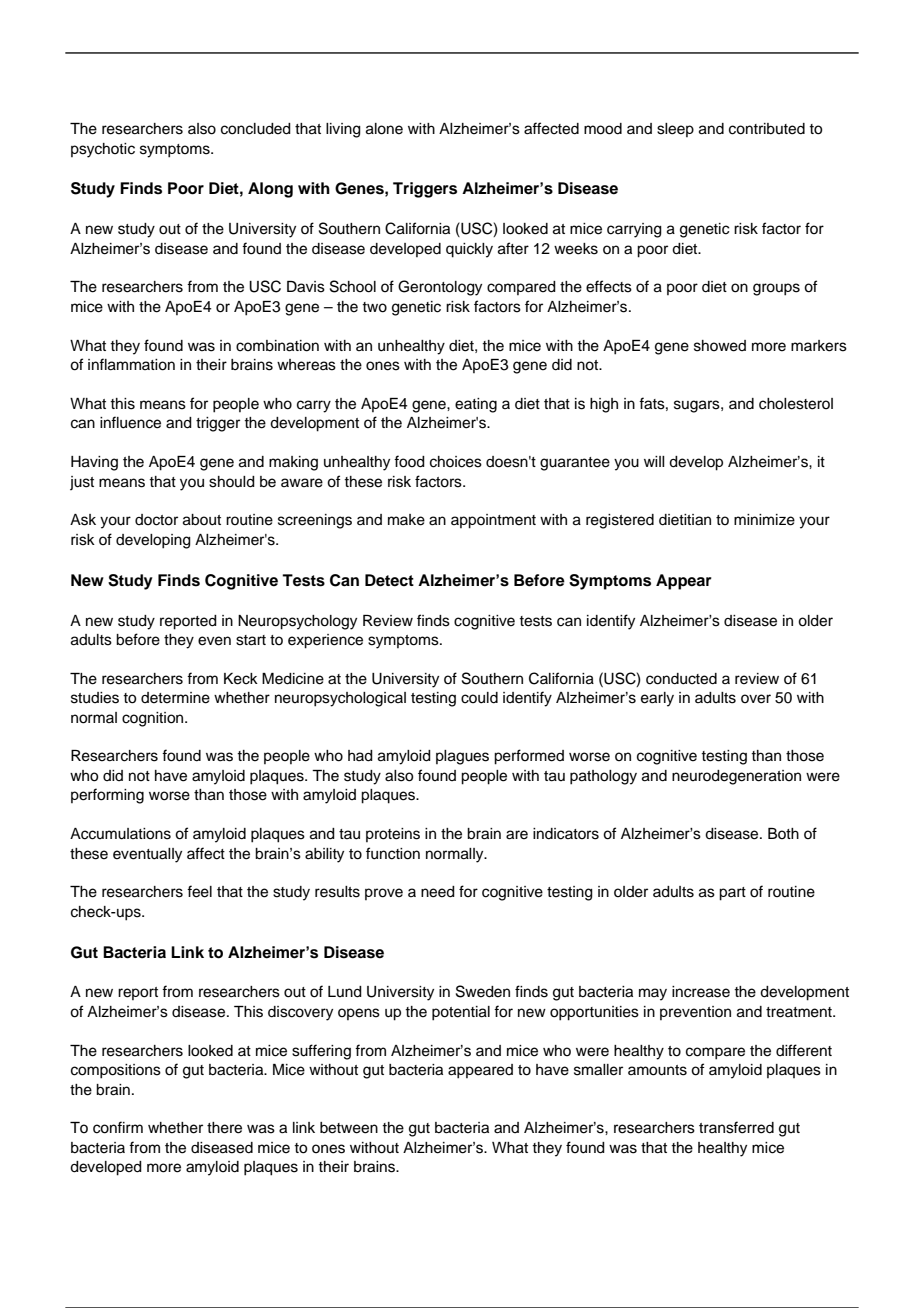  What do you see at coordinates (384, 129) in the screenshot?
I see `alone` at bounding box center [384, 129].
